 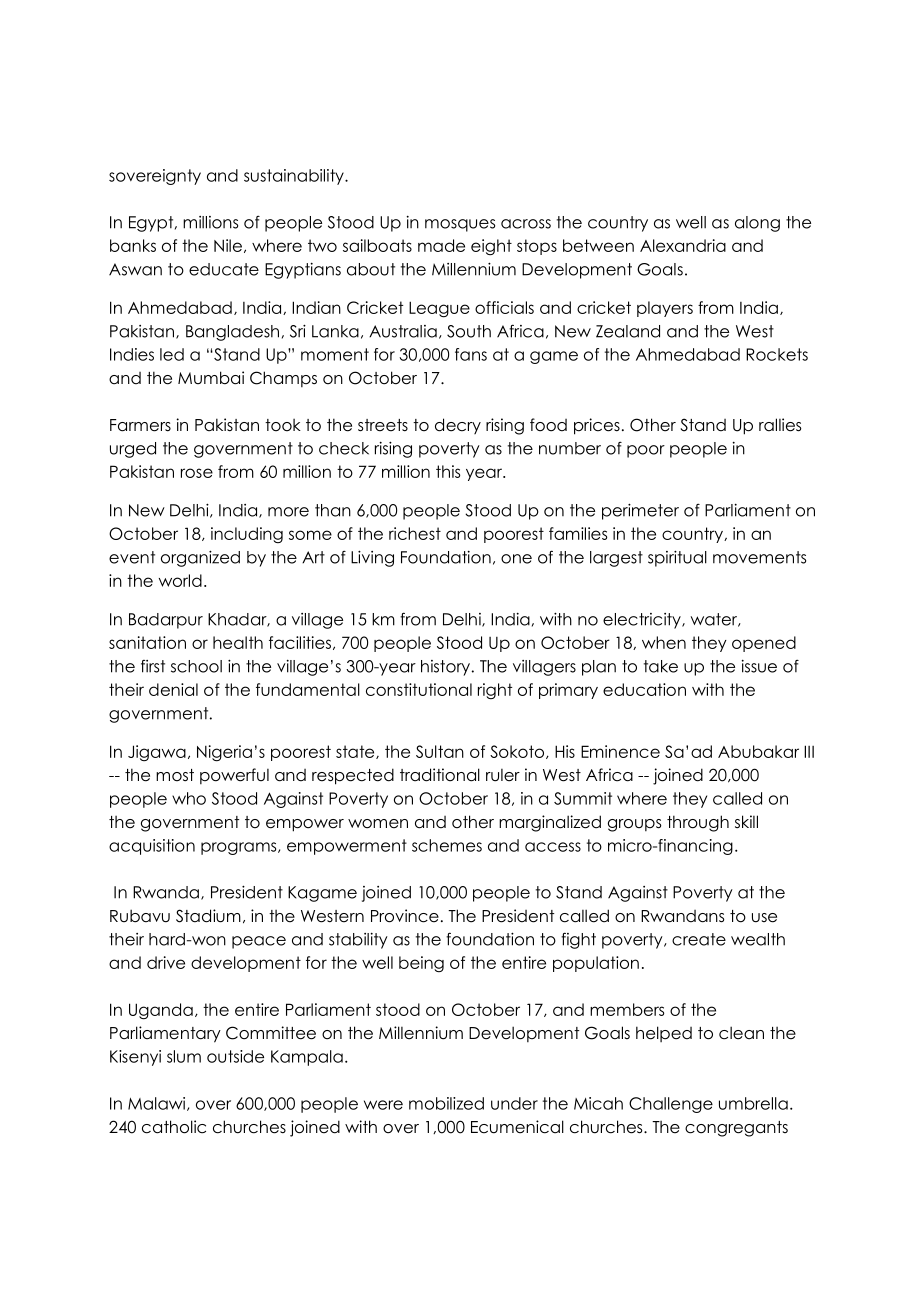 What do you see at coordinates (759, 557) in the screenshot?
I see `movements` at bounding box center [759, 557].
